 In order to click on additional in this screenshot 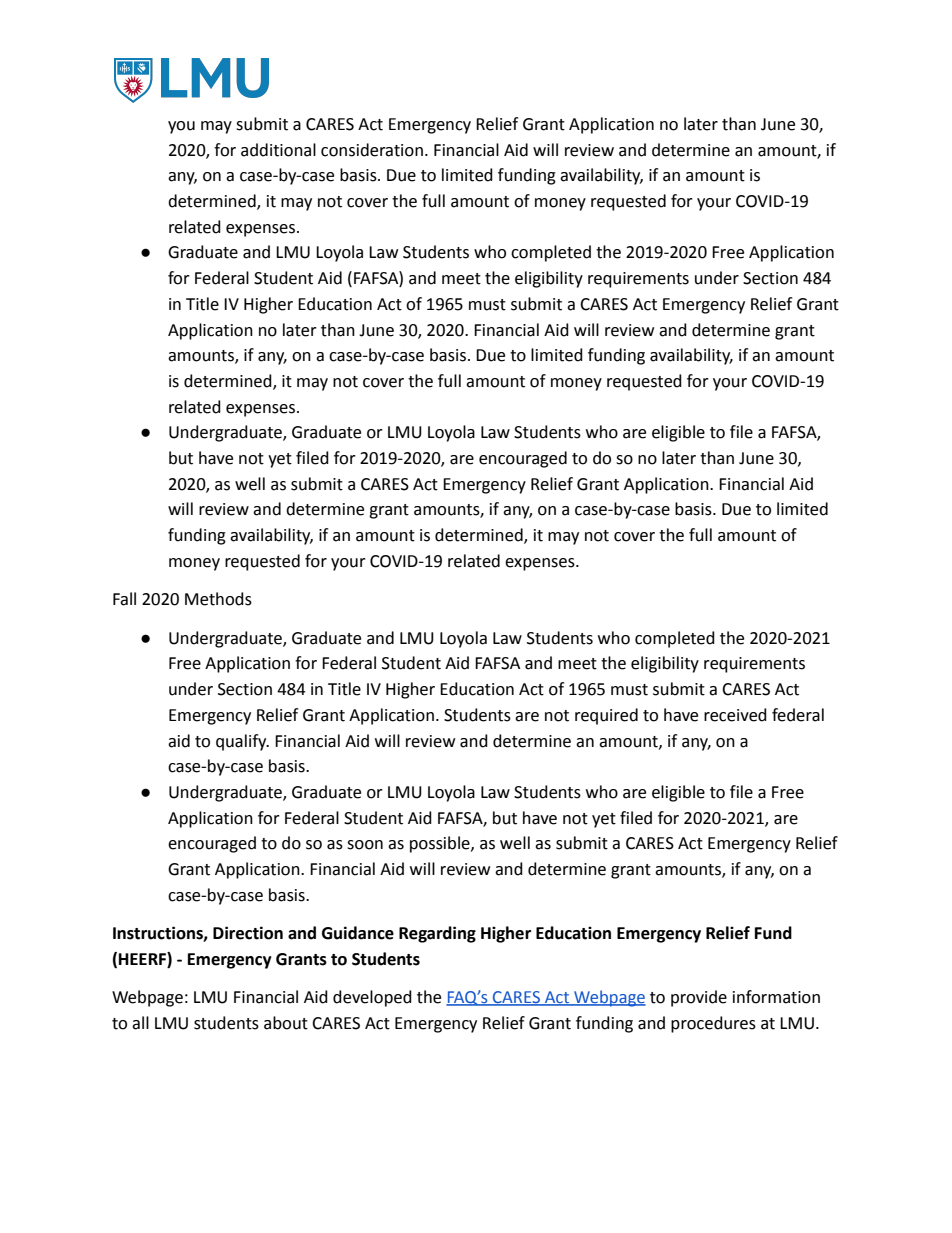, I will do `click(278, 150)`.
